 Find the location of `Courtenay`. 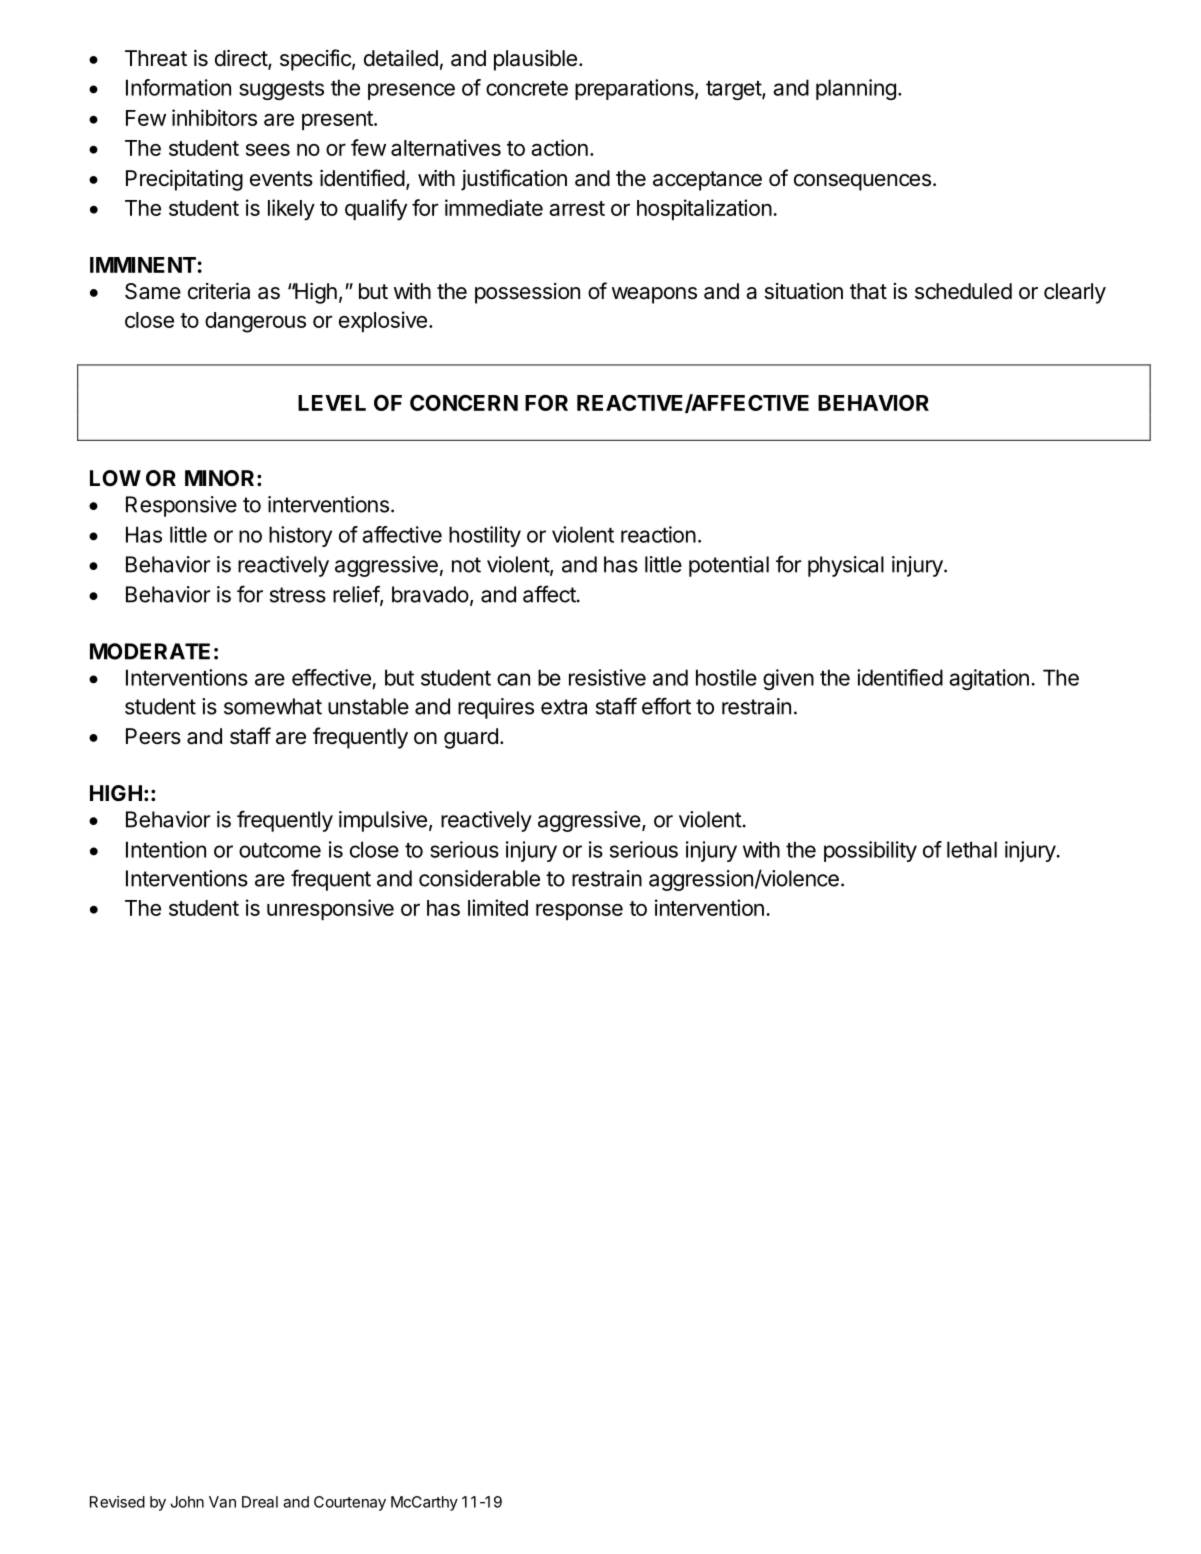

Courtenay is located at coordinates (350, 1503).
